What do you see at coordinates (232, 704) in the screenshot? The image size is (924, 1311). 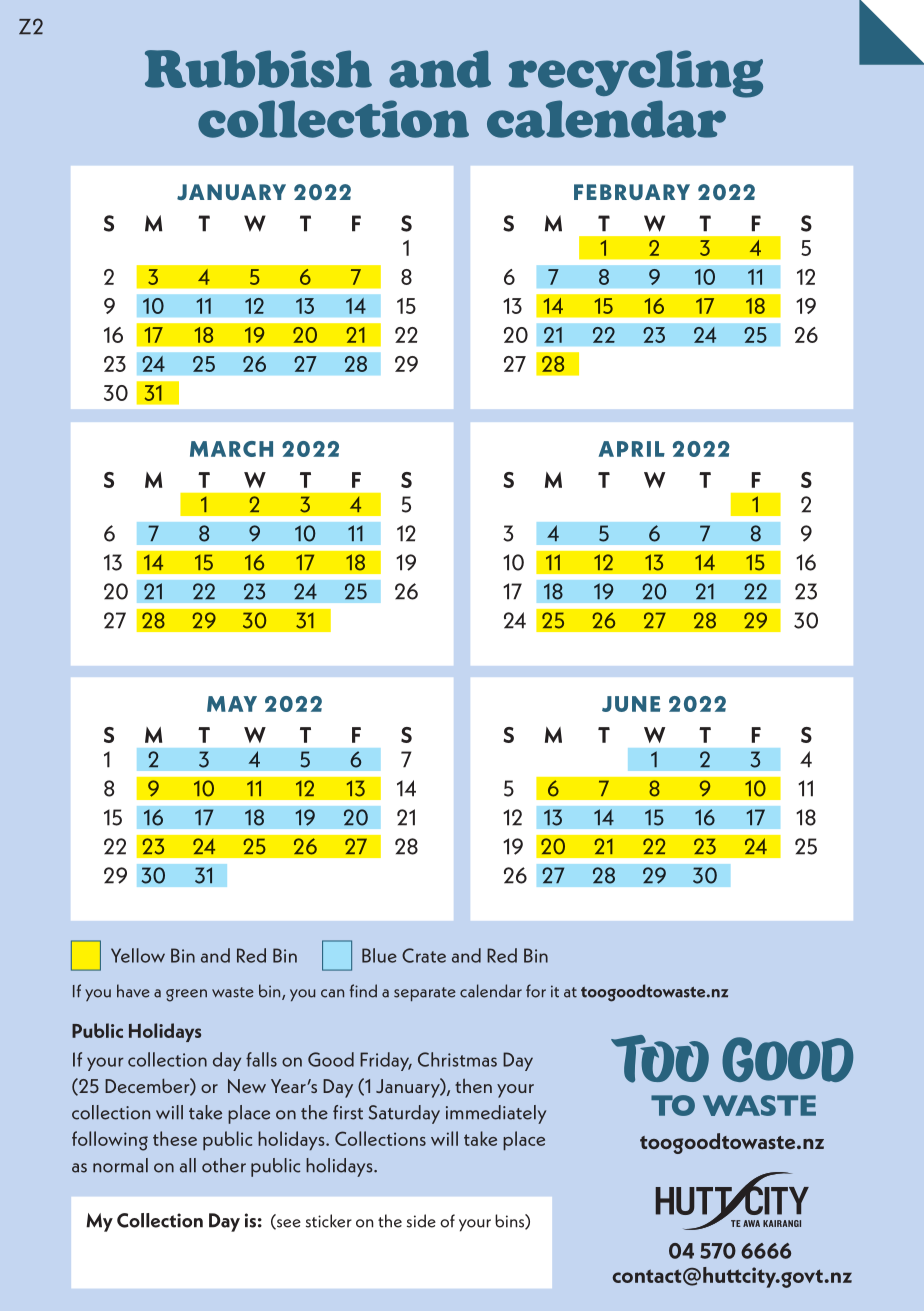 I see `MAY` at bounding box center [232, 704].
